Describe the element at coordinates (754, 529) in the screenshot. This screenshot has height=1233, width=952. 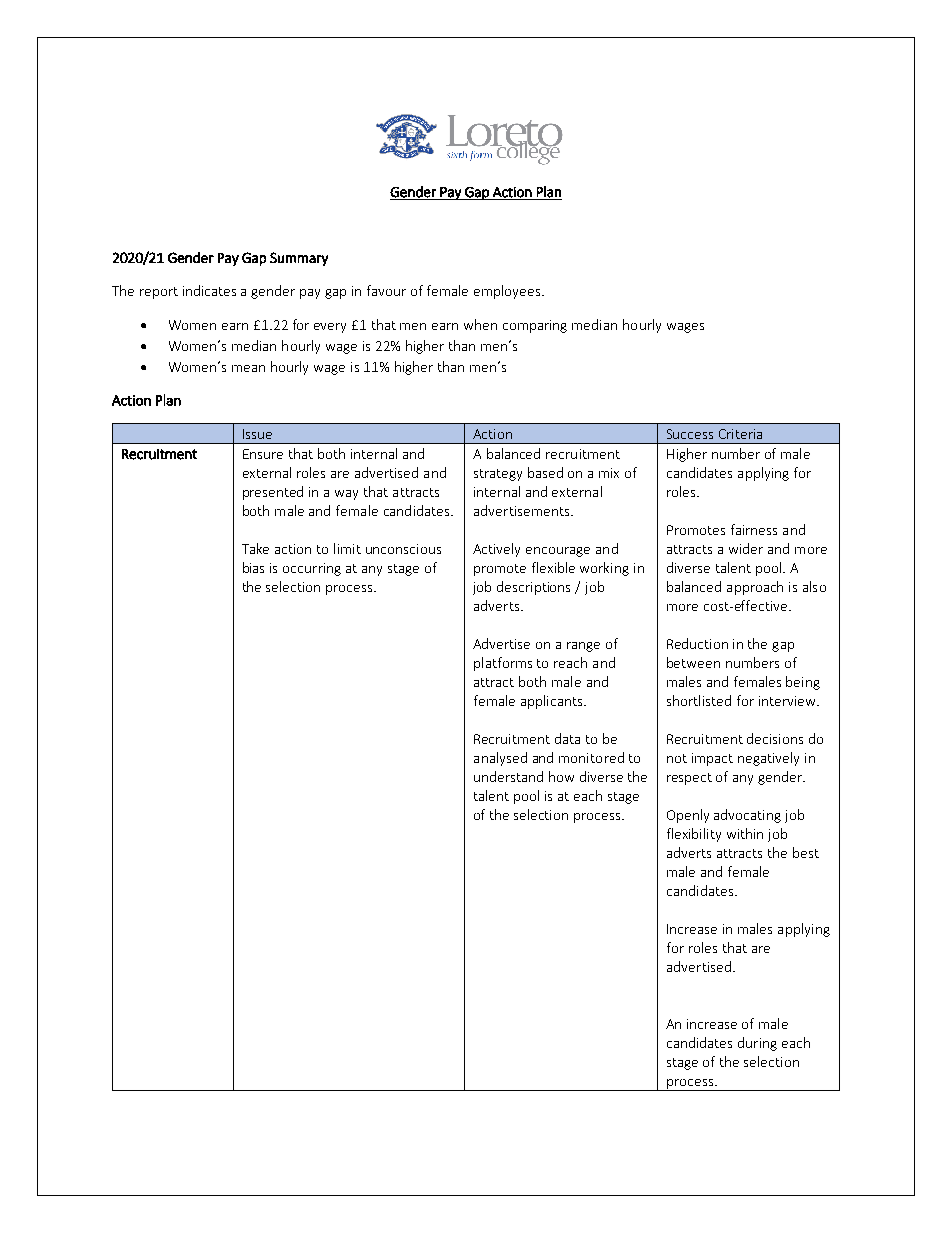
I see `fairness` at that location.
